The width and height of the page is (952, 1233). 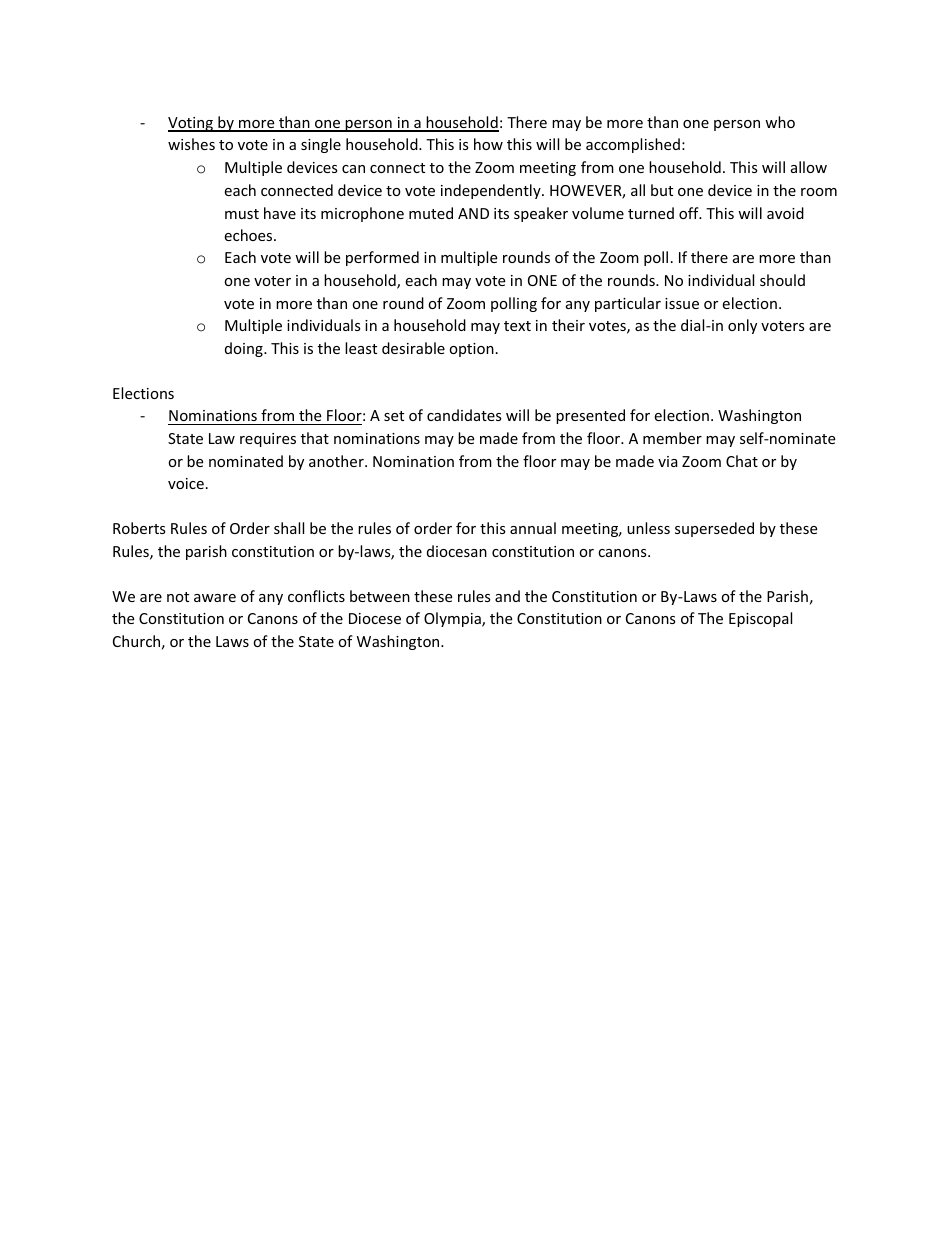 What do you see at coordinates (245, 349) in the page?
I see `doing` at bounding box center [245, 349].
